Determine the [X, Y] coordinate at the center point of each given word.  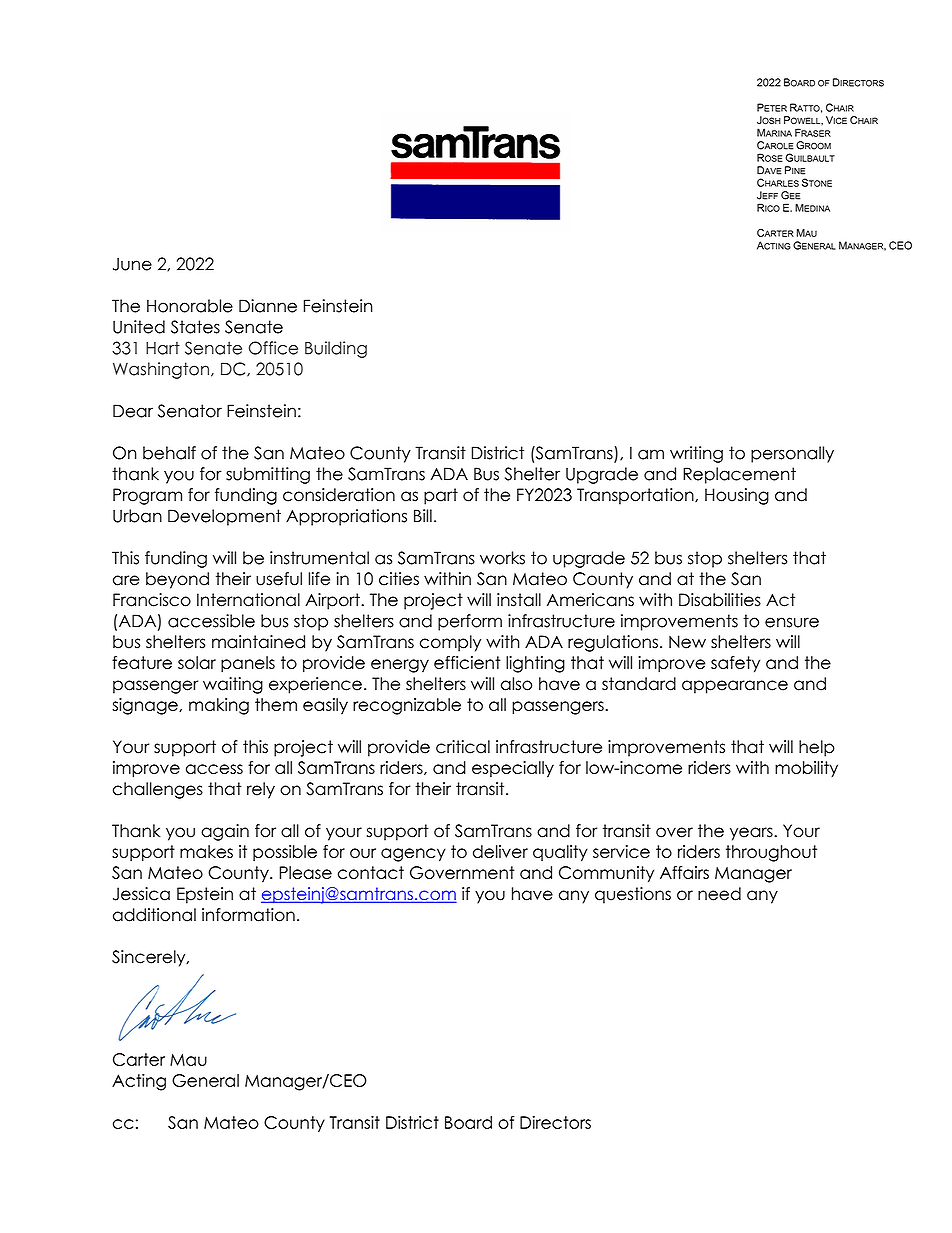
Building [336, 349]
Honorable [190, 306]
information [248, 915]
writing [696, 454]
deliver [500, 851]
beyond [177, 580]
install [519, 600]
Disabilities [720, 600]
